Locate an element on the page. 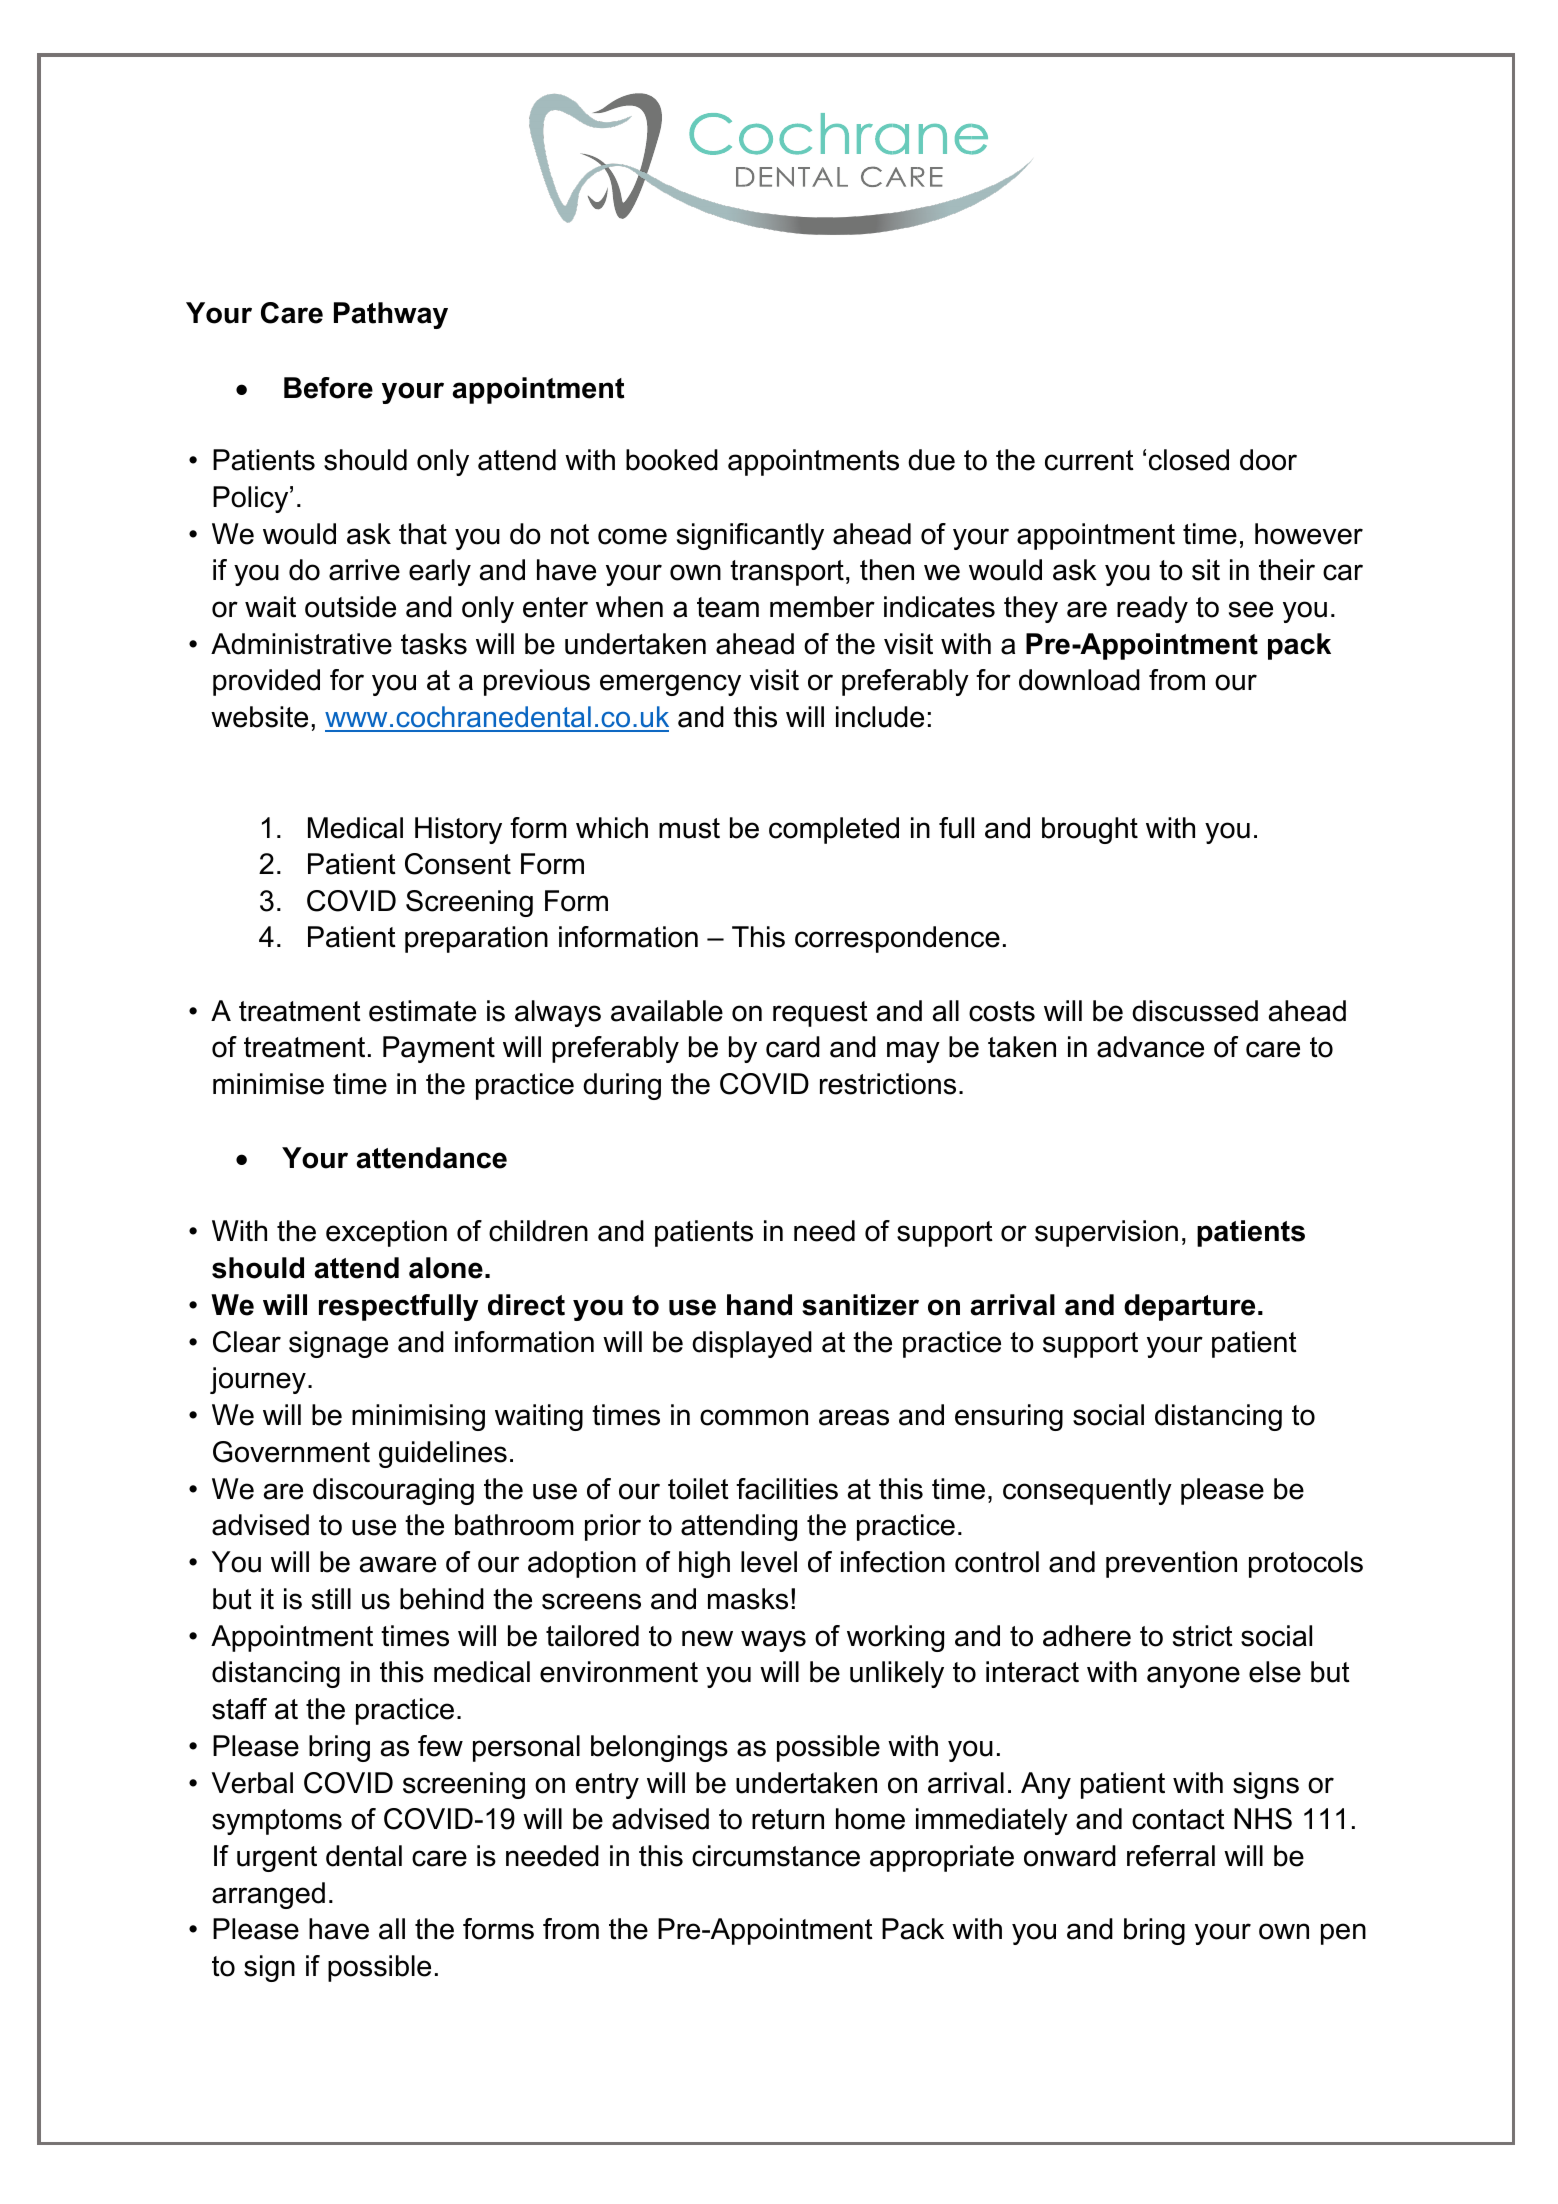  urgent is located at coordinates (277, 1859).
